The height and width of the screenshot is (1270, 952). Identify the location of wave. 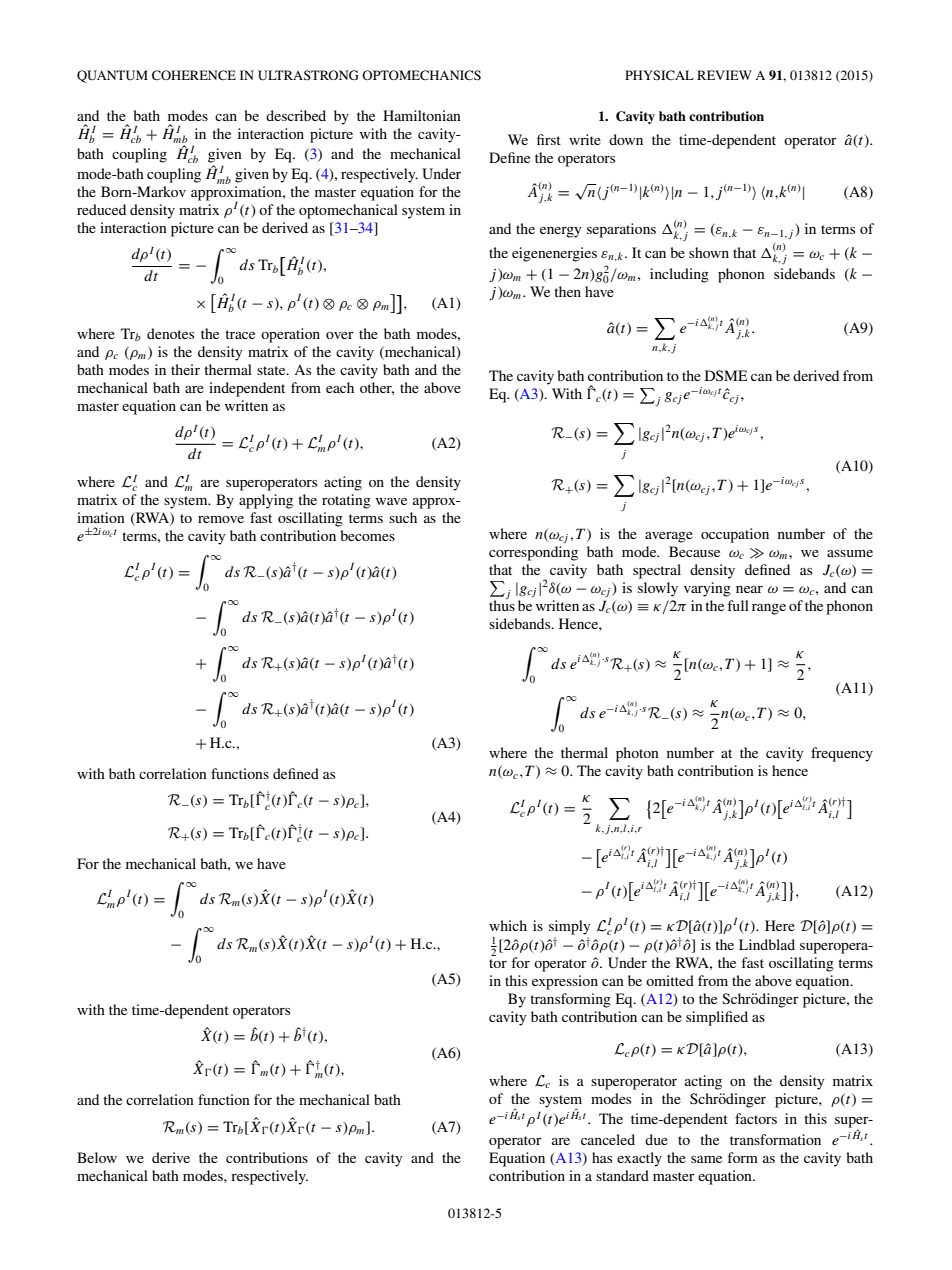
(391, 501).
